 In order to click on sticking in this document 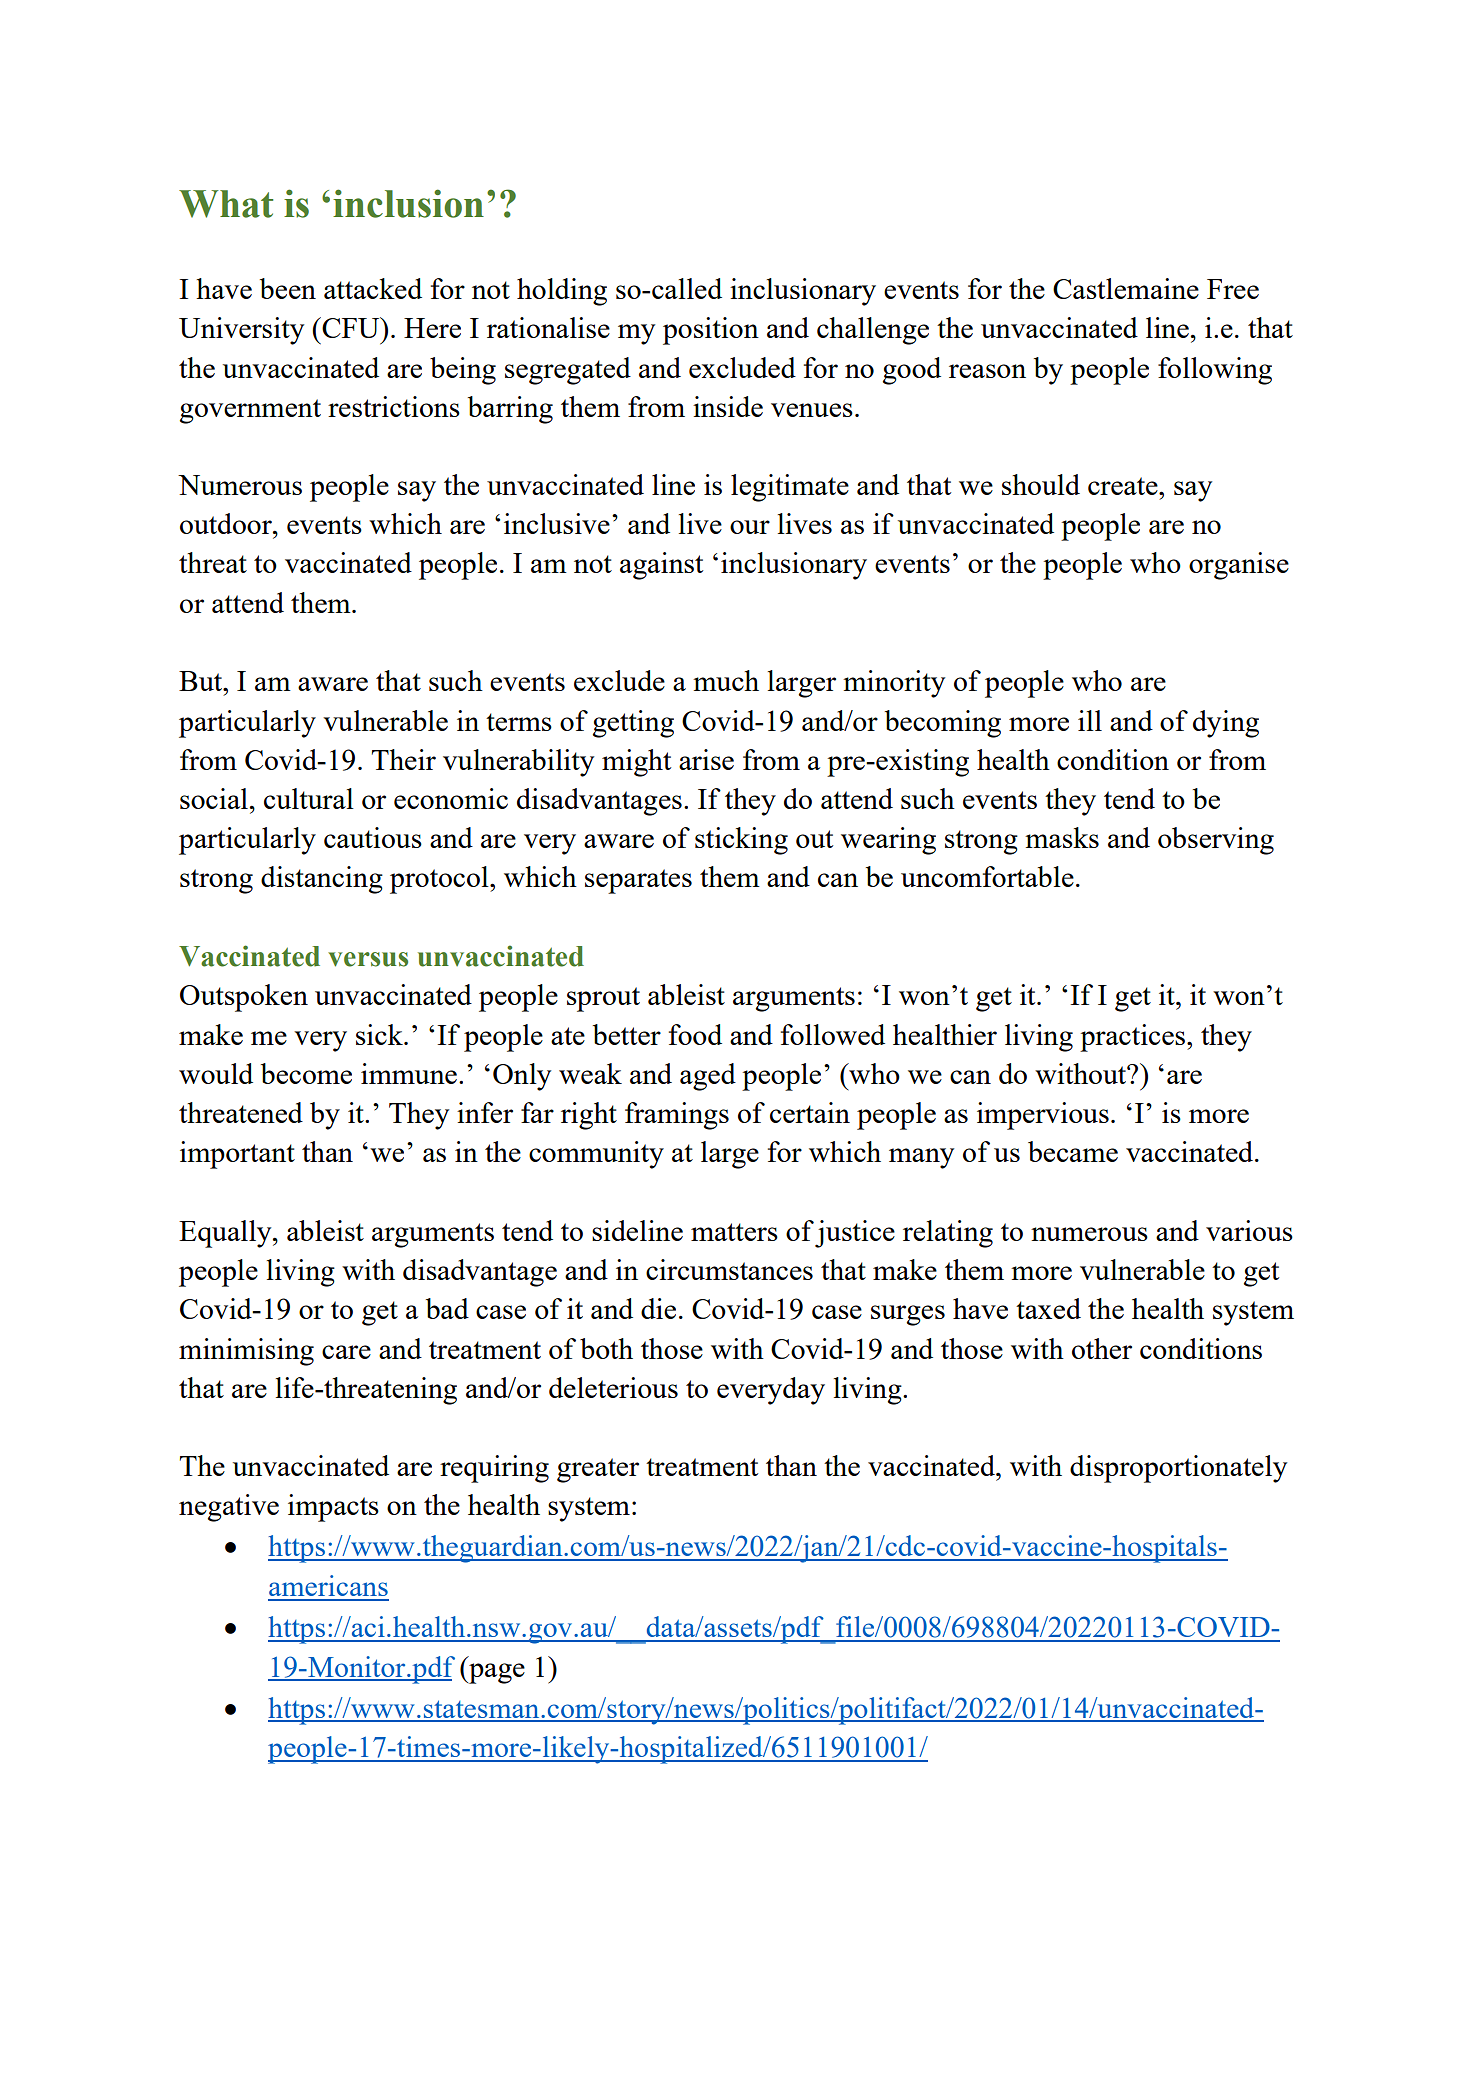, I will do `click(741, 841)`.
